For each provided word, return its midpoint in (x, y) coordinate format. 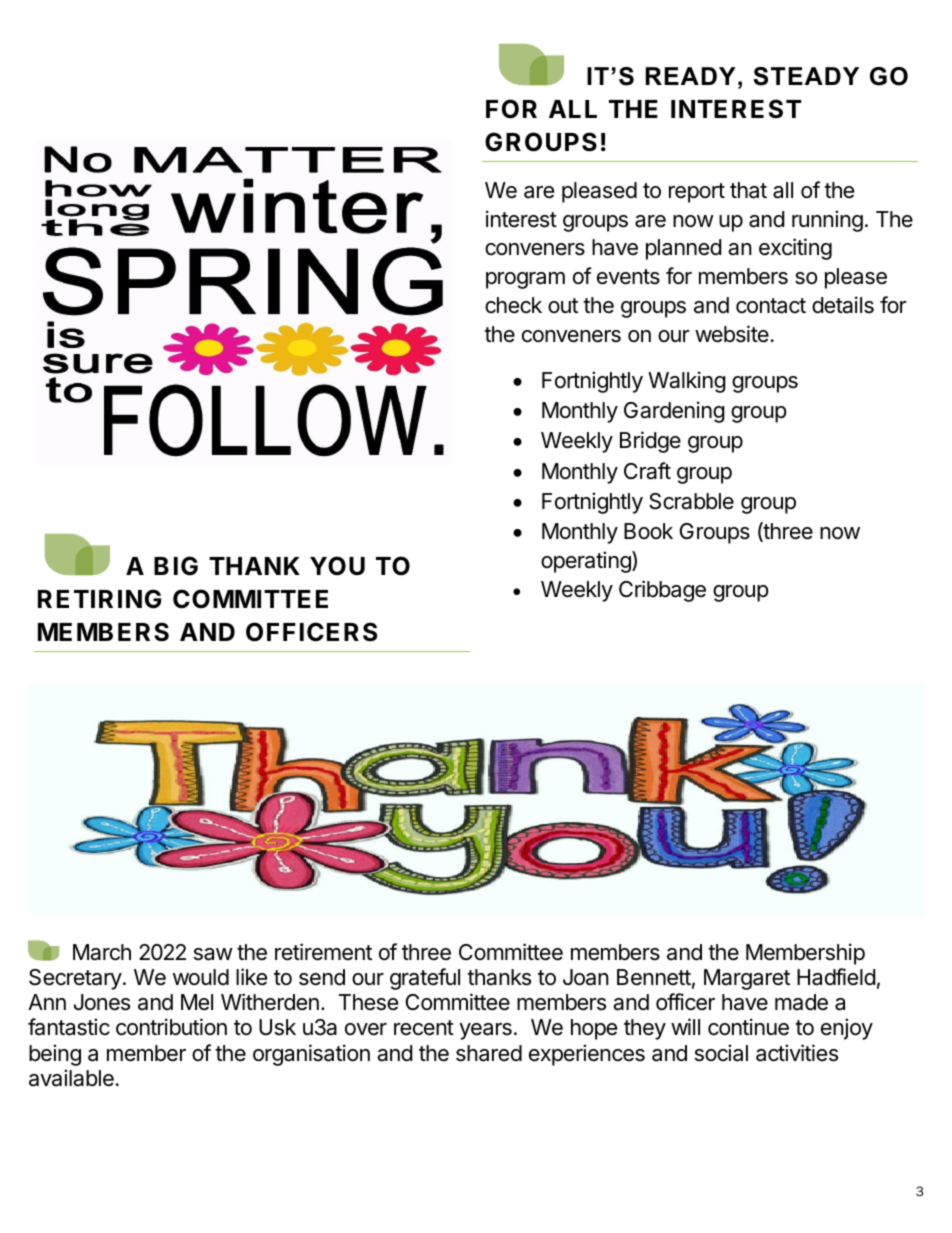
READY (691, 76)
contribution (171, 1027)
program (525, 280)
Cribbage (662, 591)
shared (489, 1053)
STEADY (806, 76)
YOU (337, 566)
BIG (176, 566)
